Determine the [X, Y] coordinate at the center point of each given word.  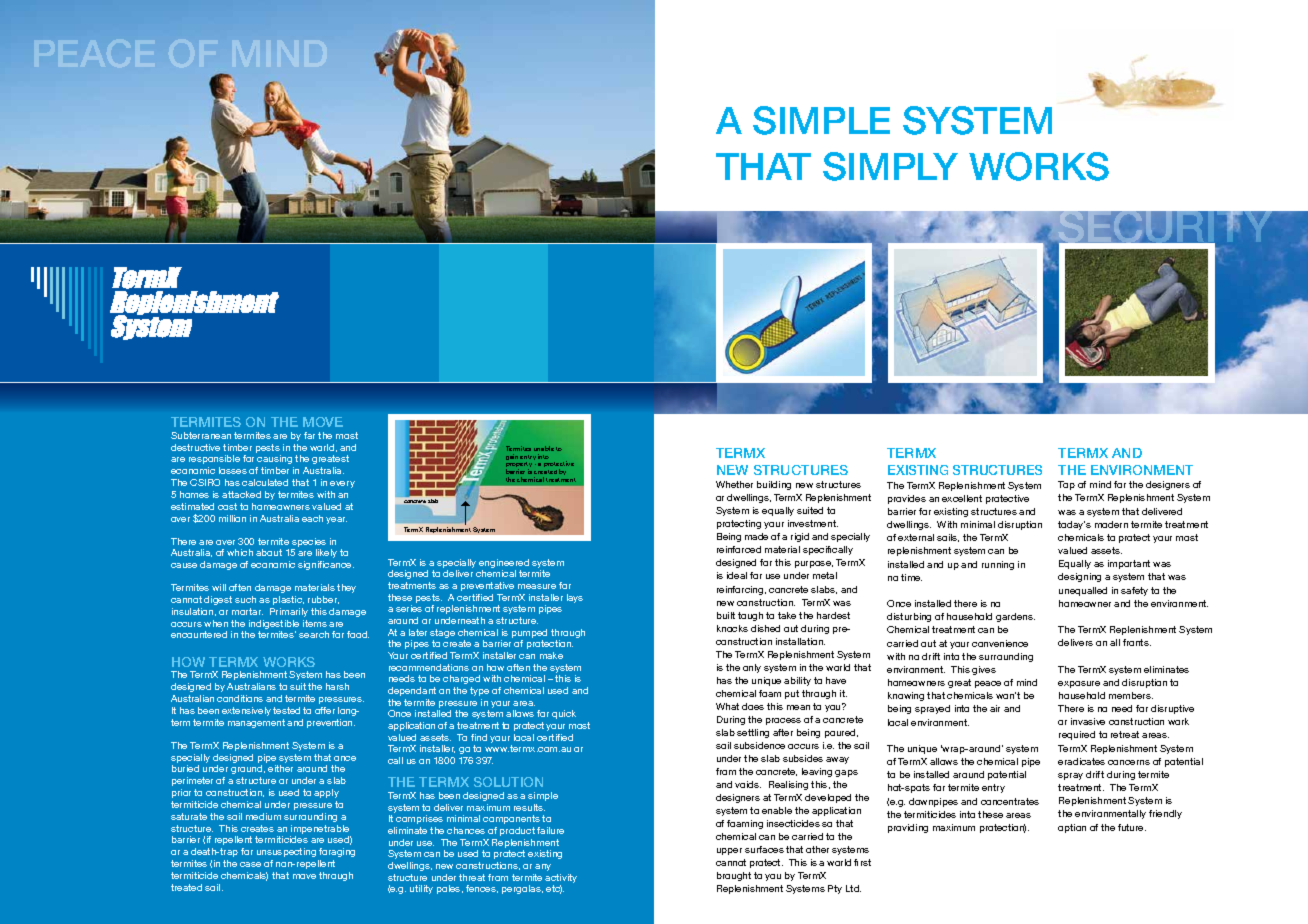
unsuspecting [286, 852]
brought [734, 876]
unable [544, 448]
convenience [1000, 643]
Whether [734, 484]
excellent [962, 498]
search [314, 634]
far [309, 435]
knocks [732, 628]
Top [1066, 485]
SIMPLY [890, 166]
